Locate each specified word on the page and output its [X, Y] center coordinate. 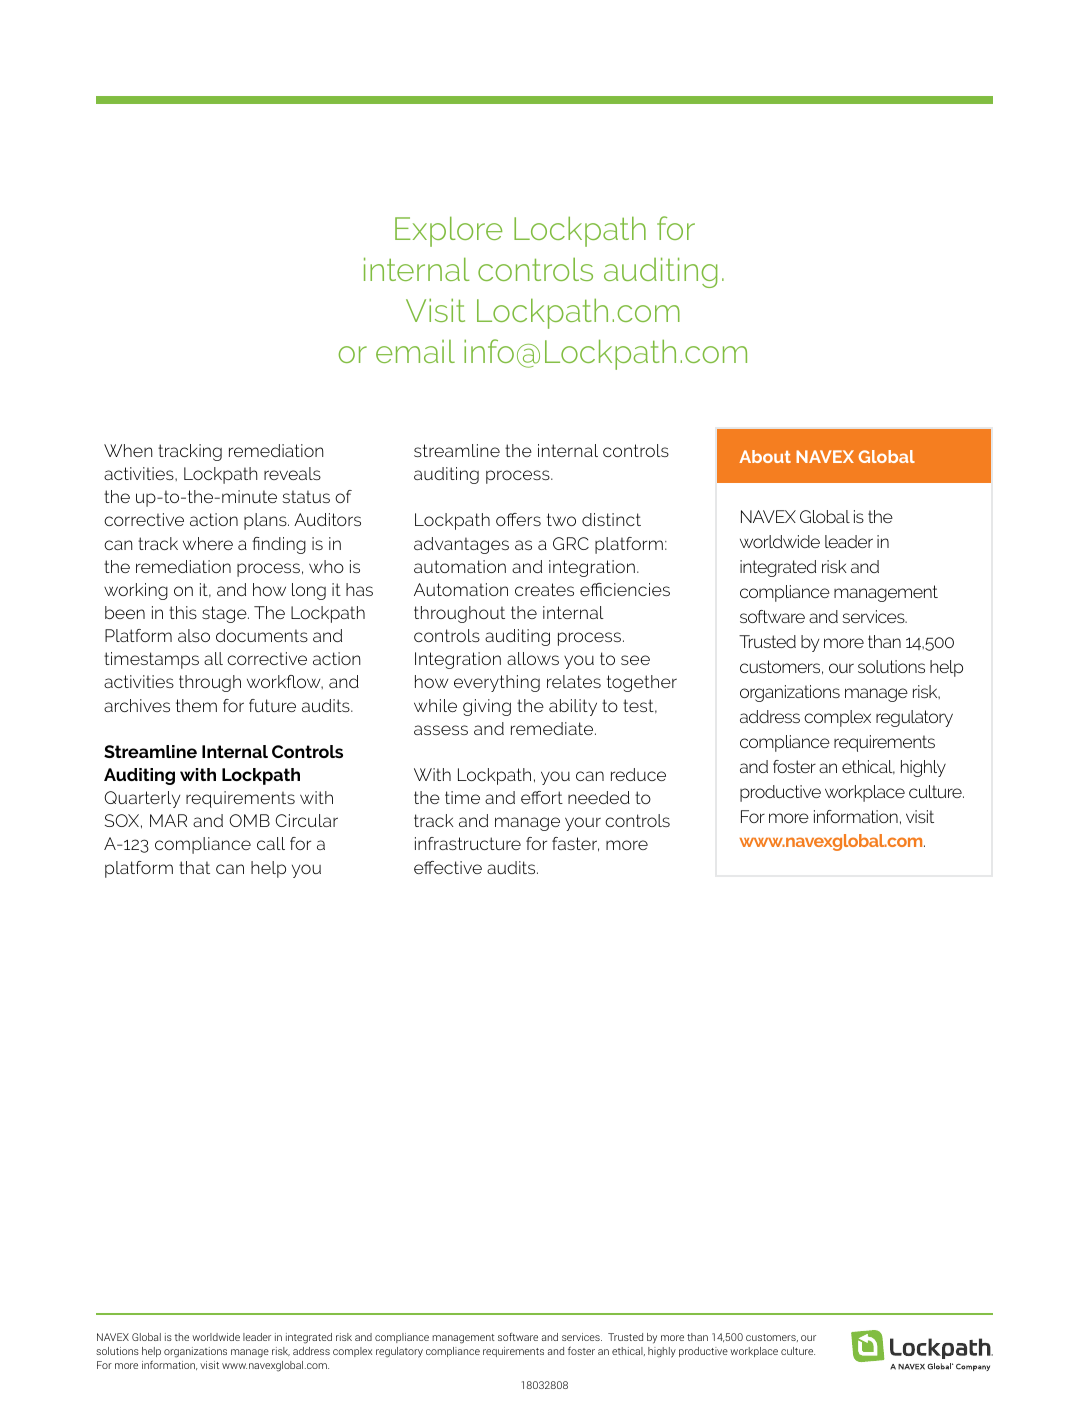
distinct [611, 519]
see [635, 660]
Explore [448, 231]
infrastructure [468, 843]
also [194, 635]
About [765, 456]
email [415, 351]
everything [497, 683]
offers [518, 519]
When [128, 450]
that [194, 867]
